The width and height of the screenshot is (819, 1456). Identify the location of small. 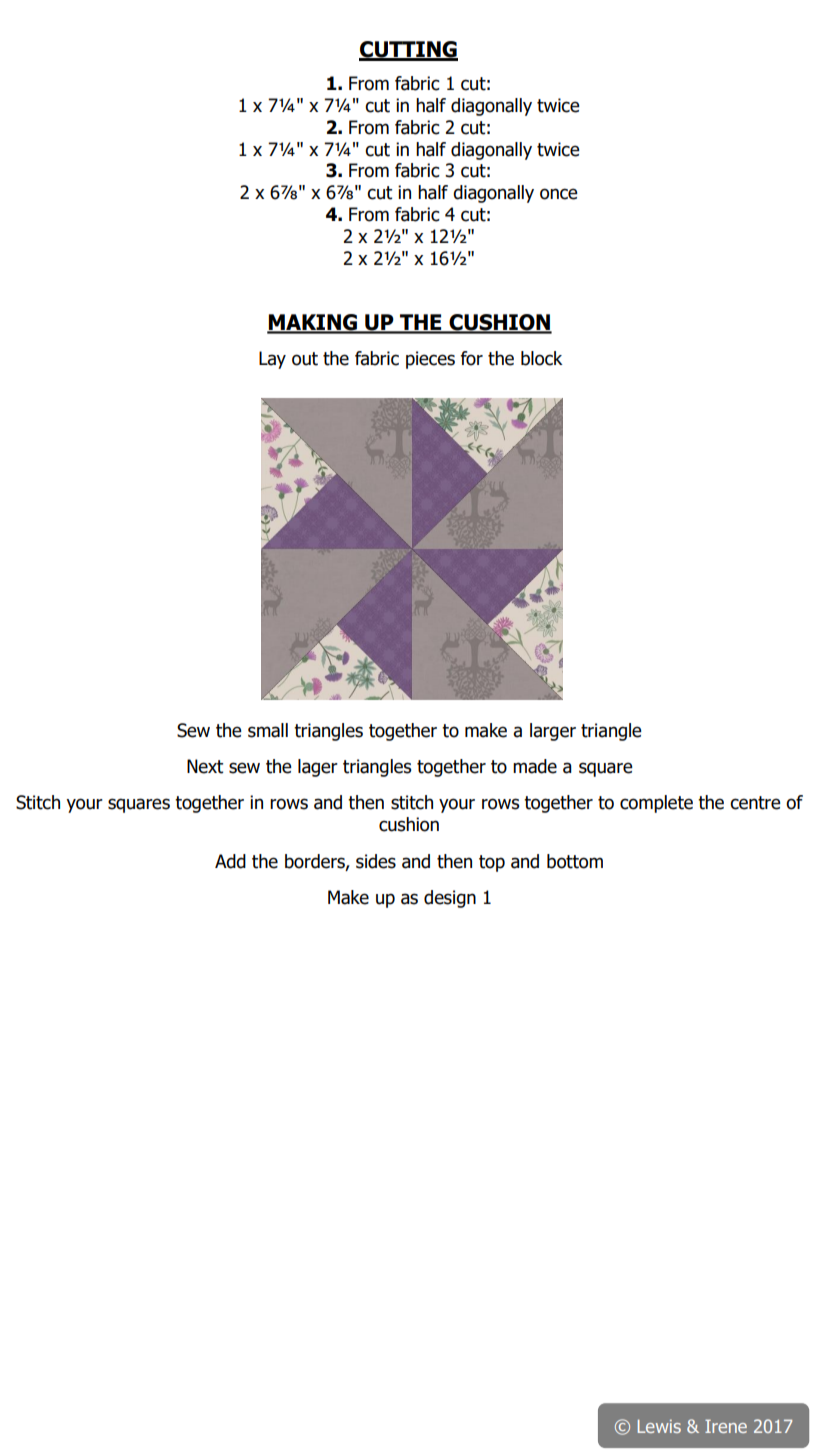
(268, 730).
